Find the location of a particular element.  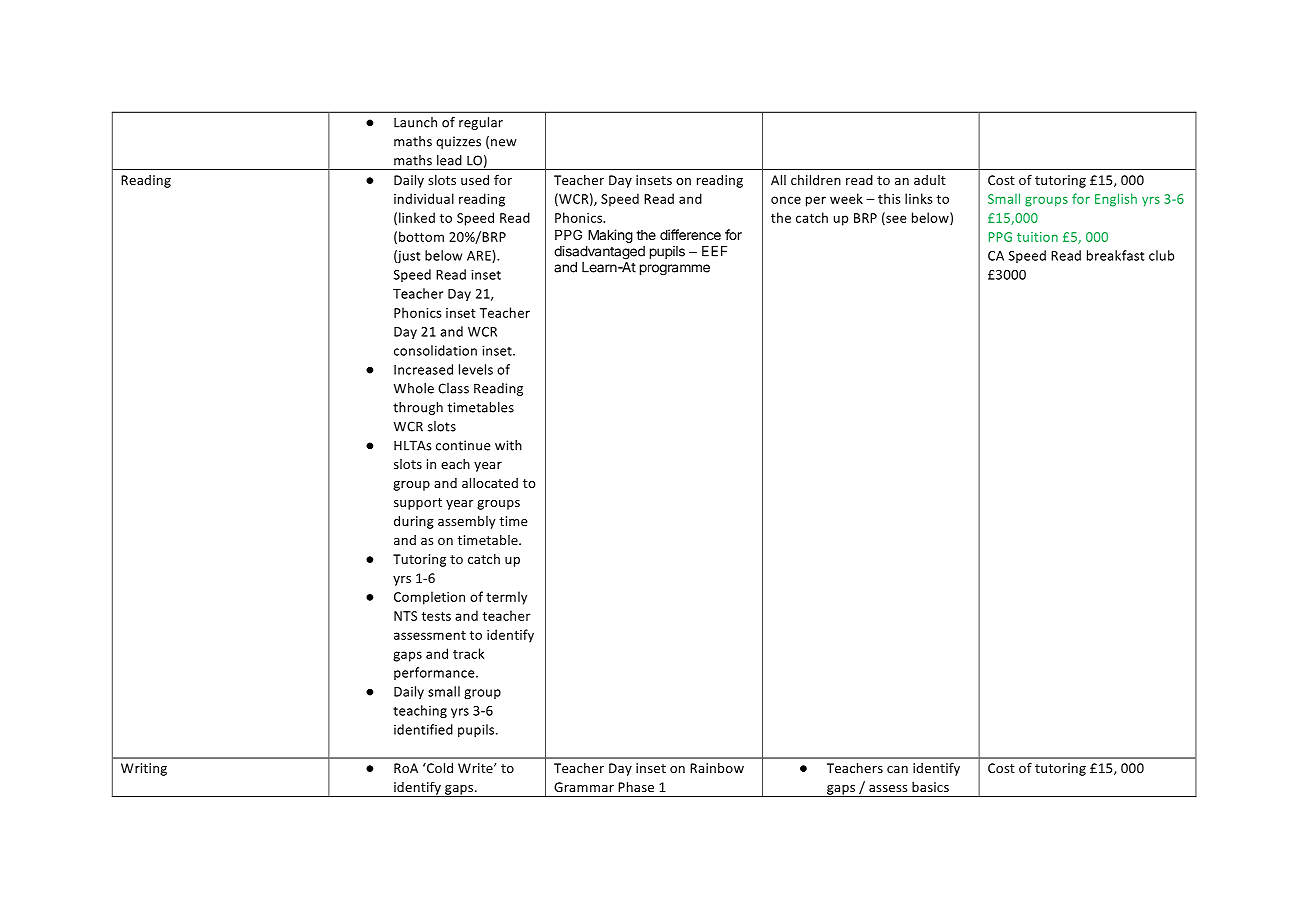

with is located at coordinates (508, 445).
